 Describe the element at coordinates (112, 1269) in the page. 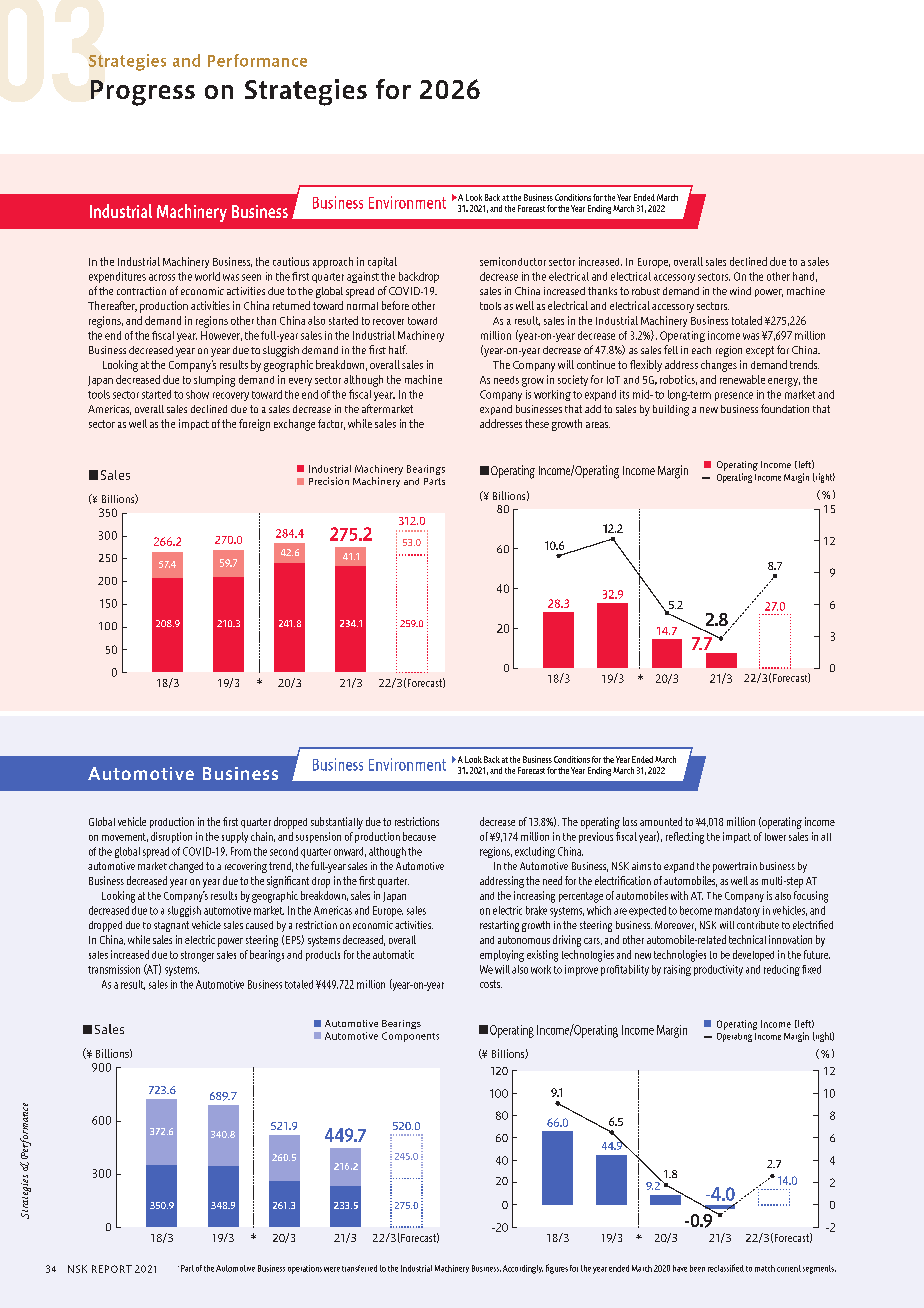

I see `REPORT` at that location.
